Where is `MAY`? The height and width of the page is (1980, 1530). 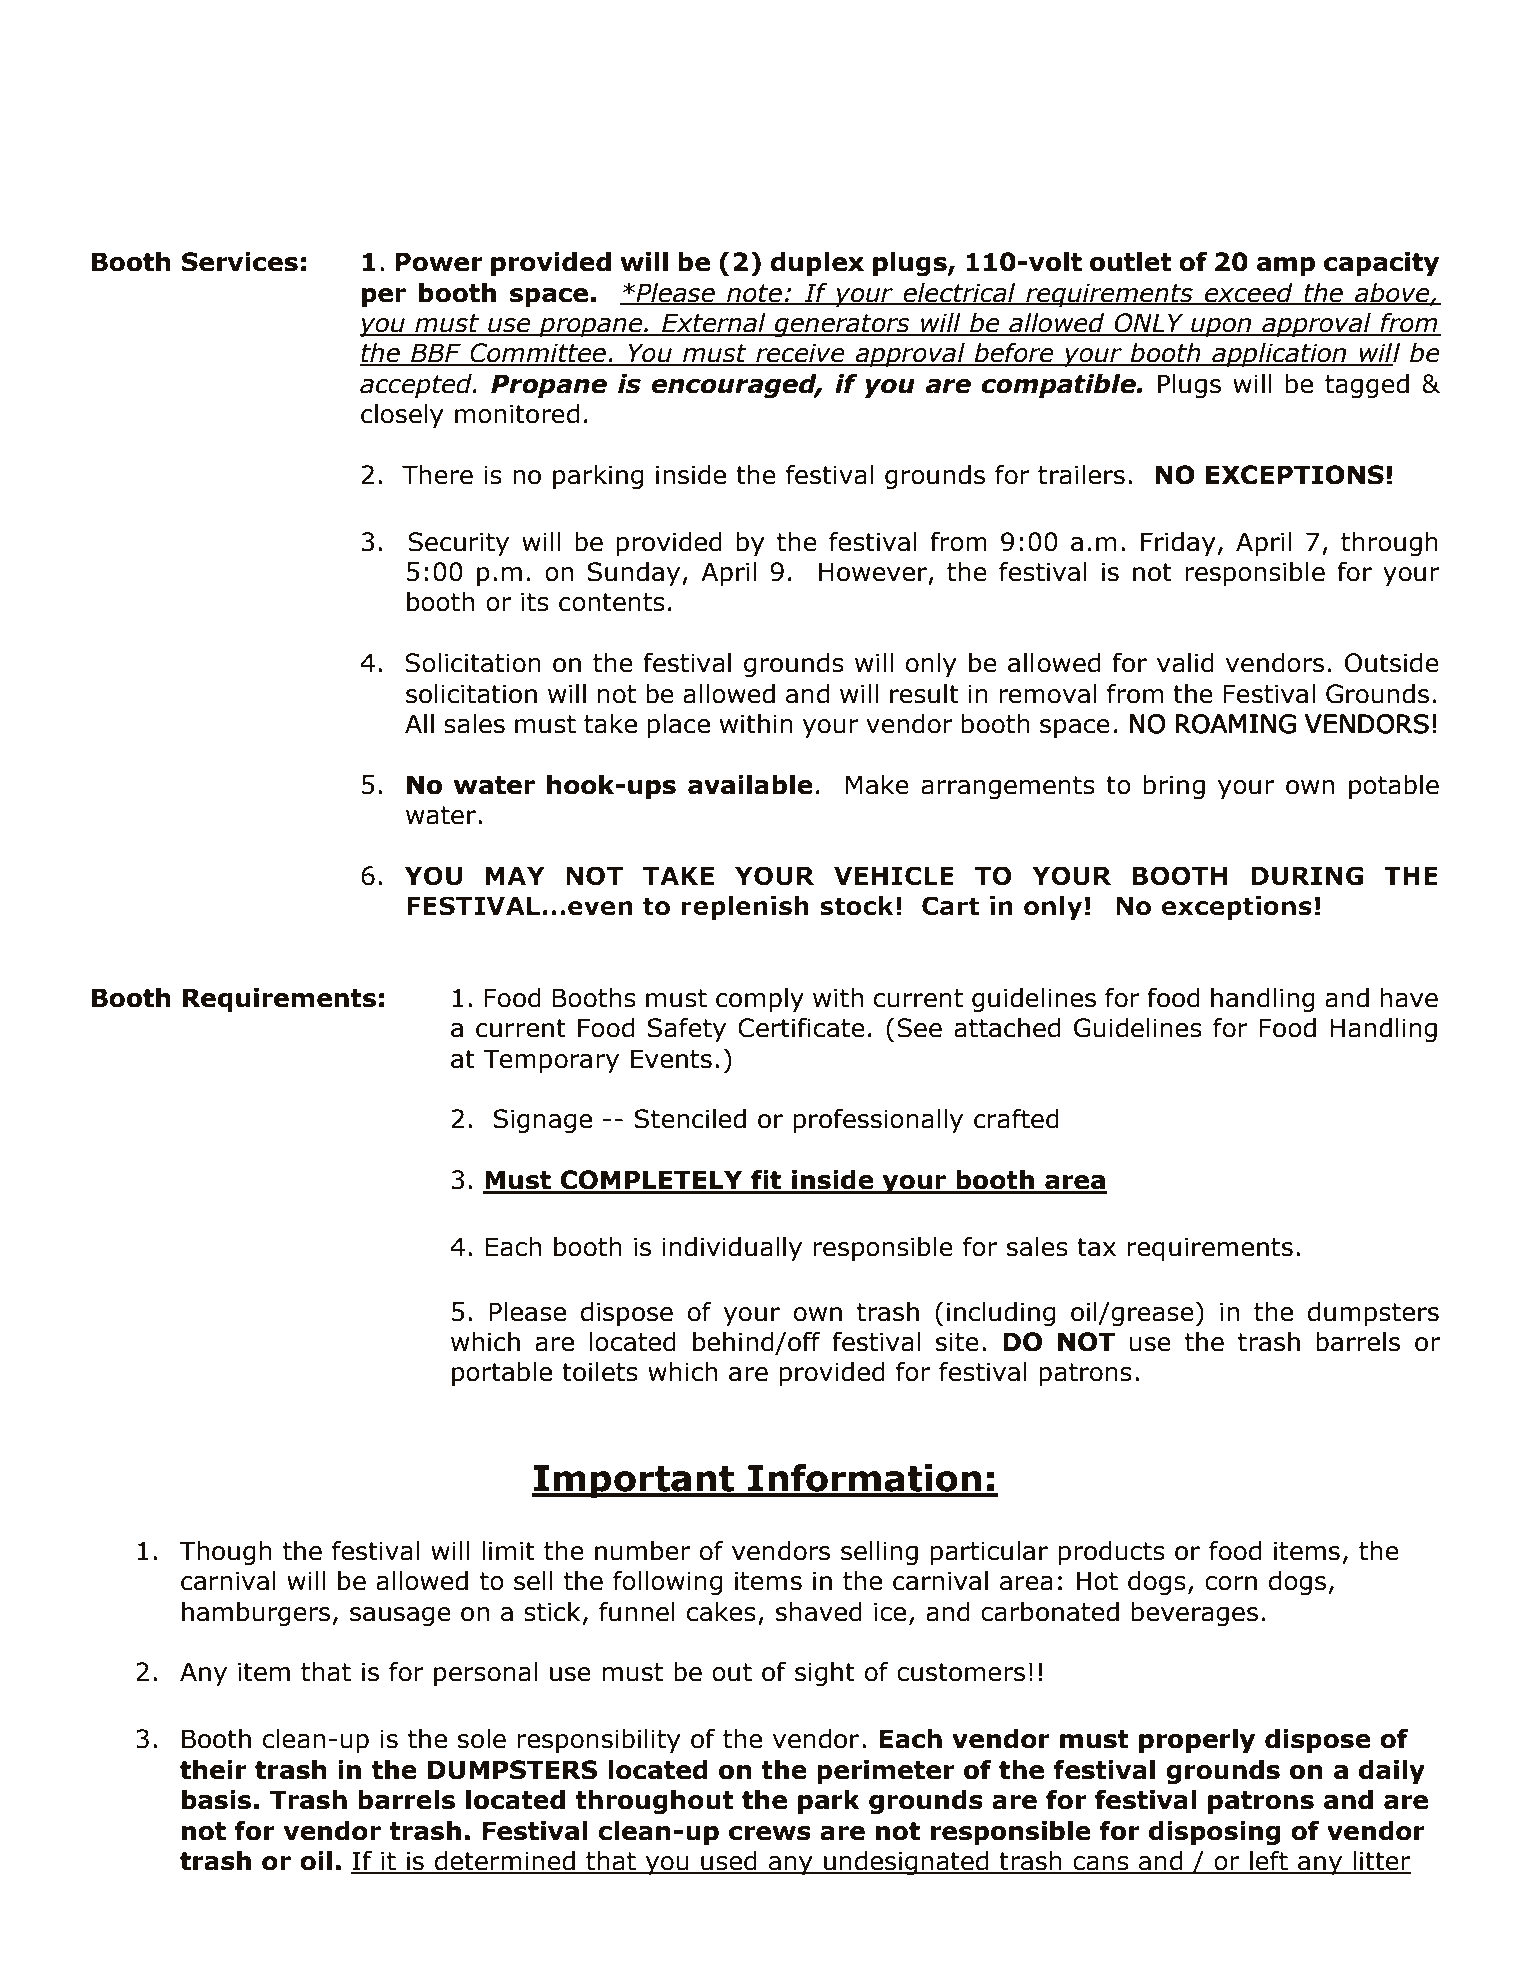 MAY is located at coordinates (515, 875).
